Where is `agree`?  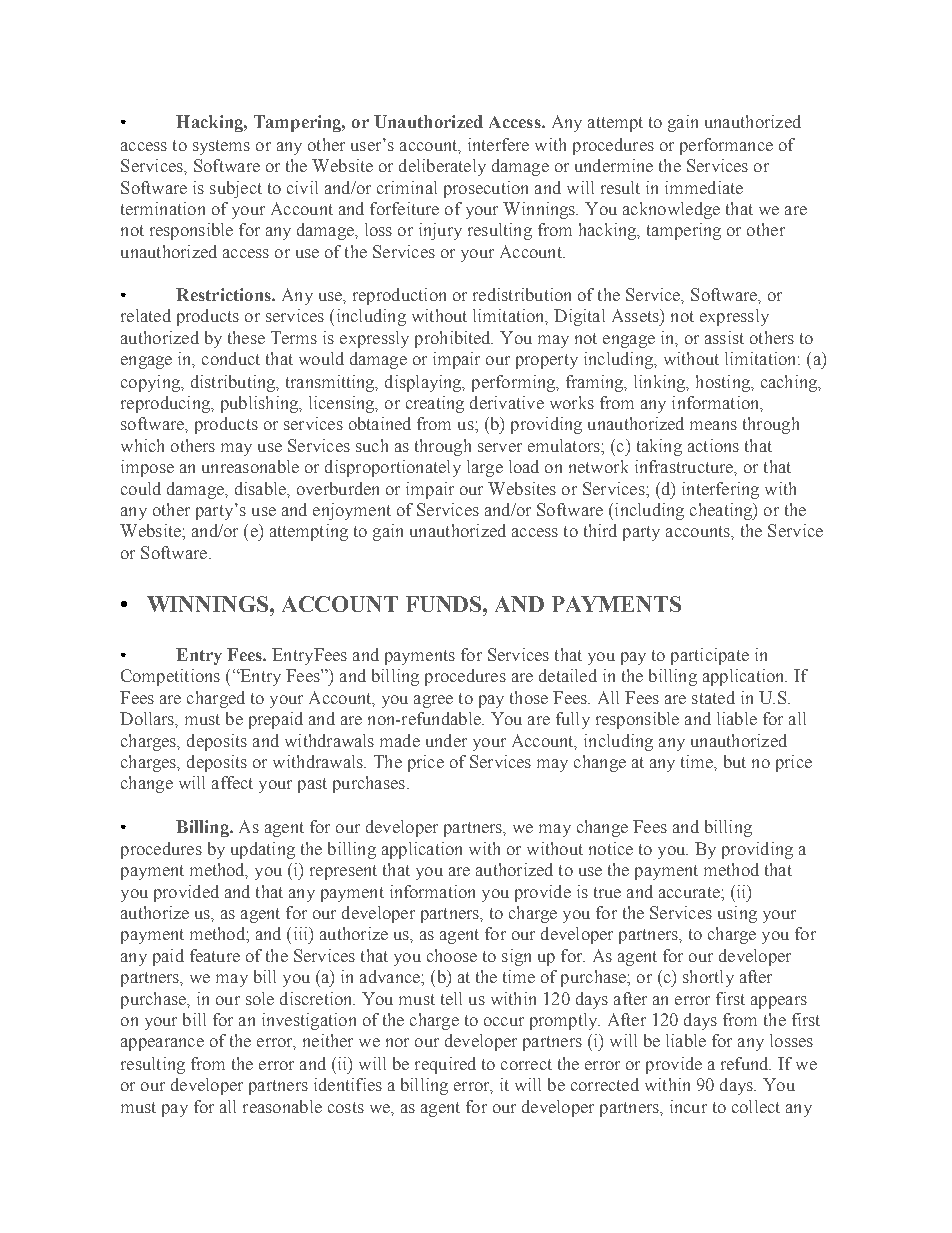
agree is located at coordinates (433, 701).
